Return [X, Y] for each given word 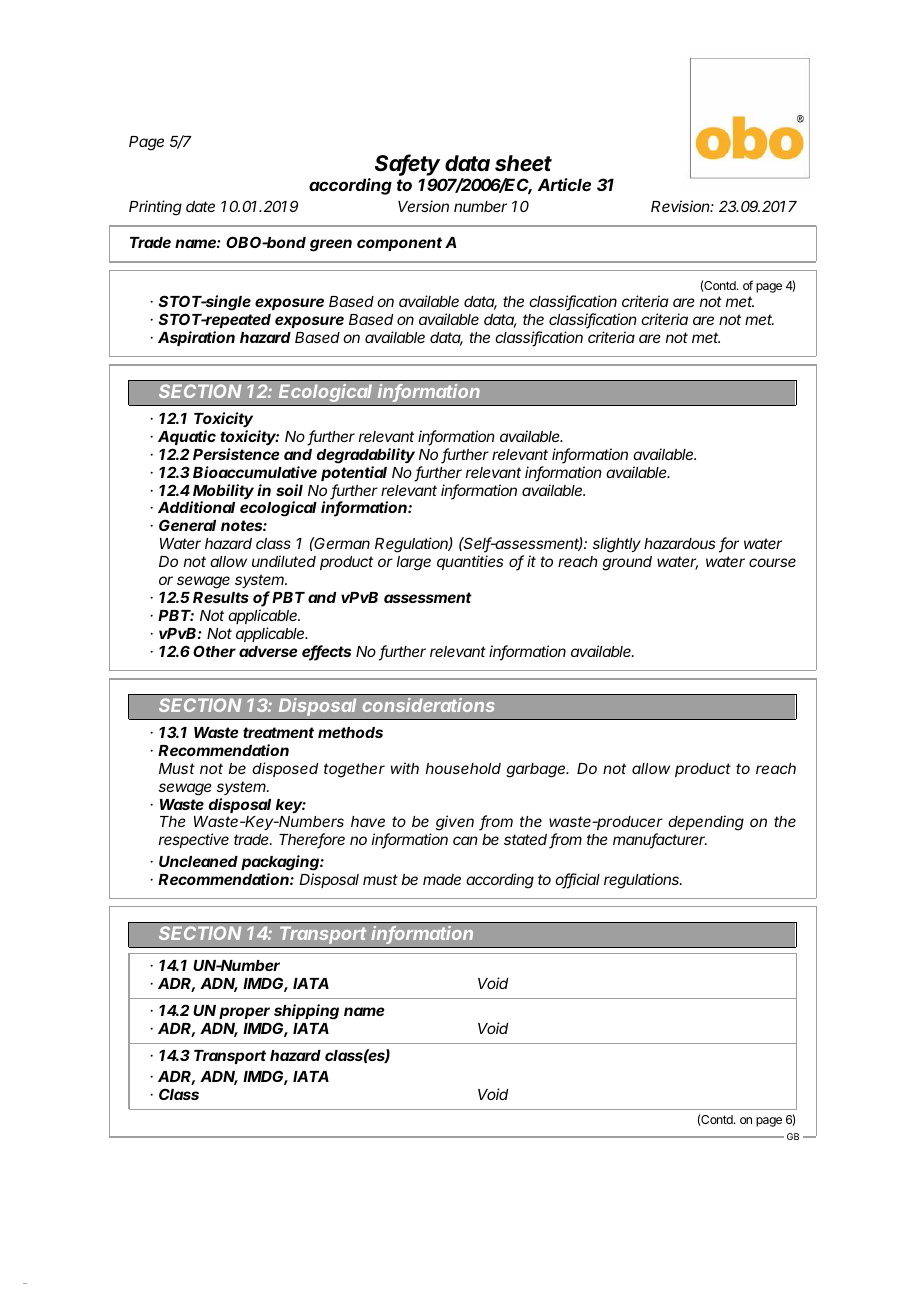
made [442, 879]
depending [706, 823]
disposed [285, 769]
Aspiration [196, 338]
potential [354, 473]
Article [564, 184]
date [200, 206]
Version [423, 206]
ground [627, 563]
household [463, 768]
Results [221, 597]
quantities [470, 562]
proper [244, 1013]
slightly [617, 545]
